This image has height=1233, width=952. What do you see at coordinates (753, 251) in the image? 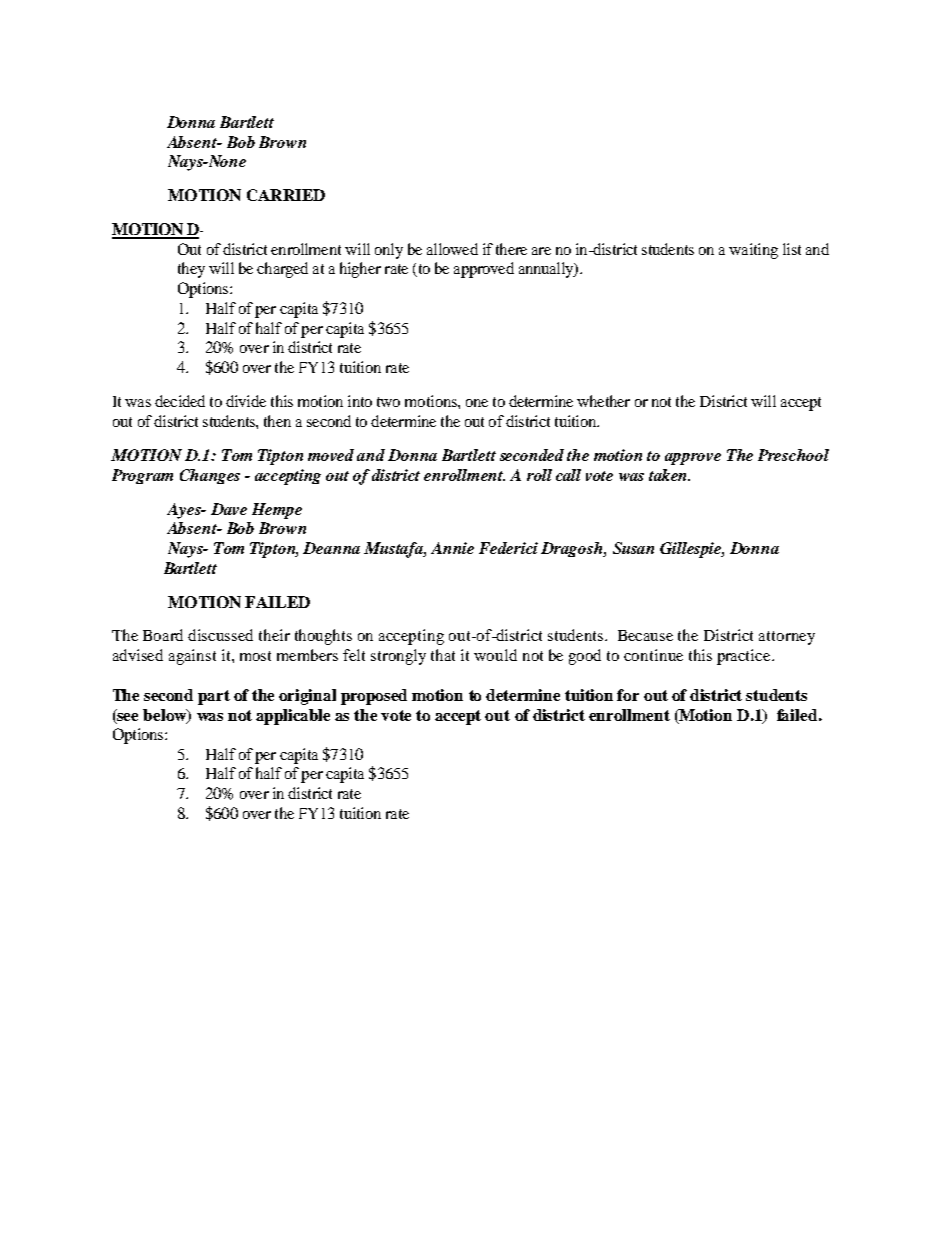
I see `waiting` at bounding box center [753, 251].
